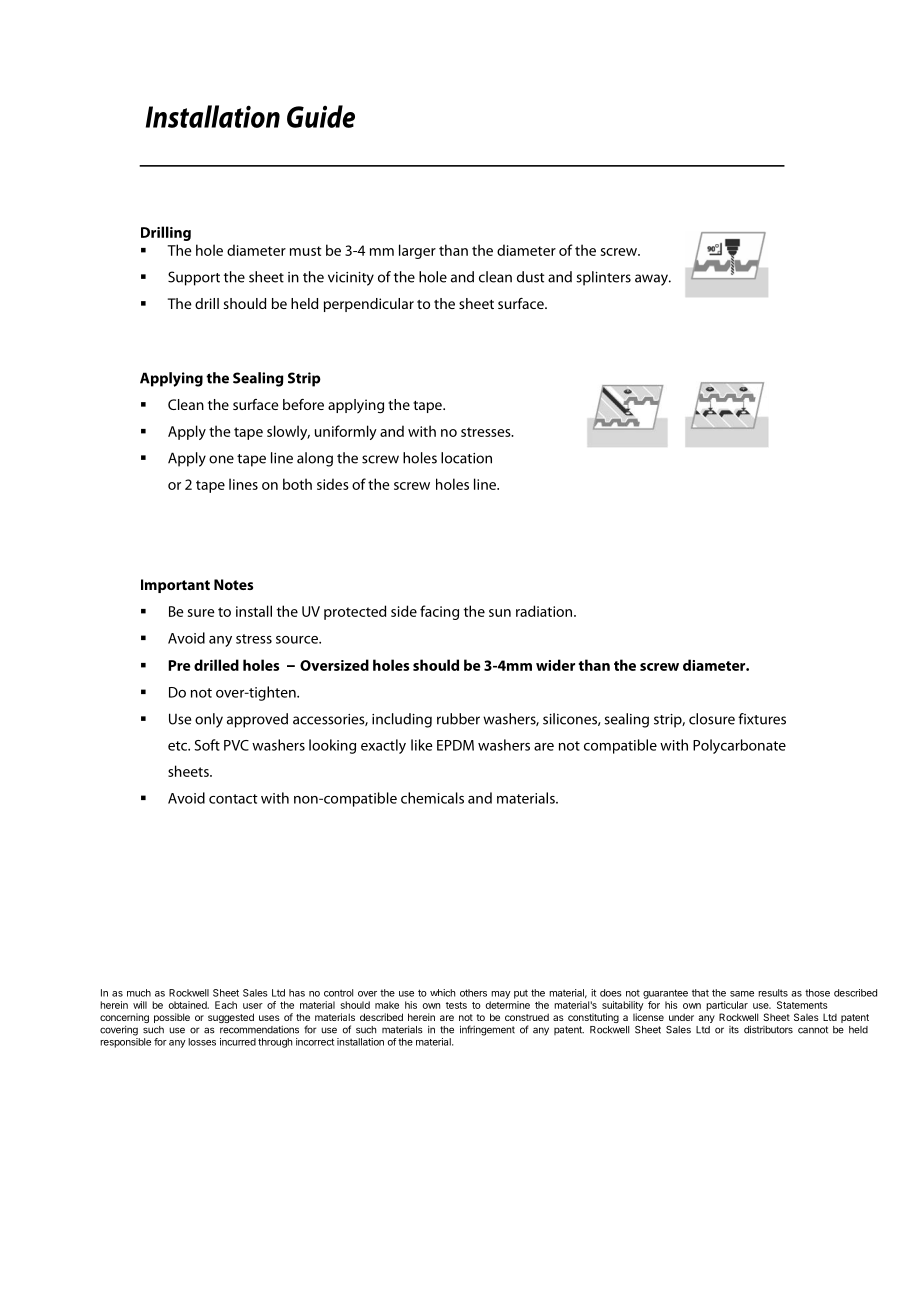 The image size is (924, 1308). Describe the element at coordinates (194, 278) in the image. I see `Support` at that location.
